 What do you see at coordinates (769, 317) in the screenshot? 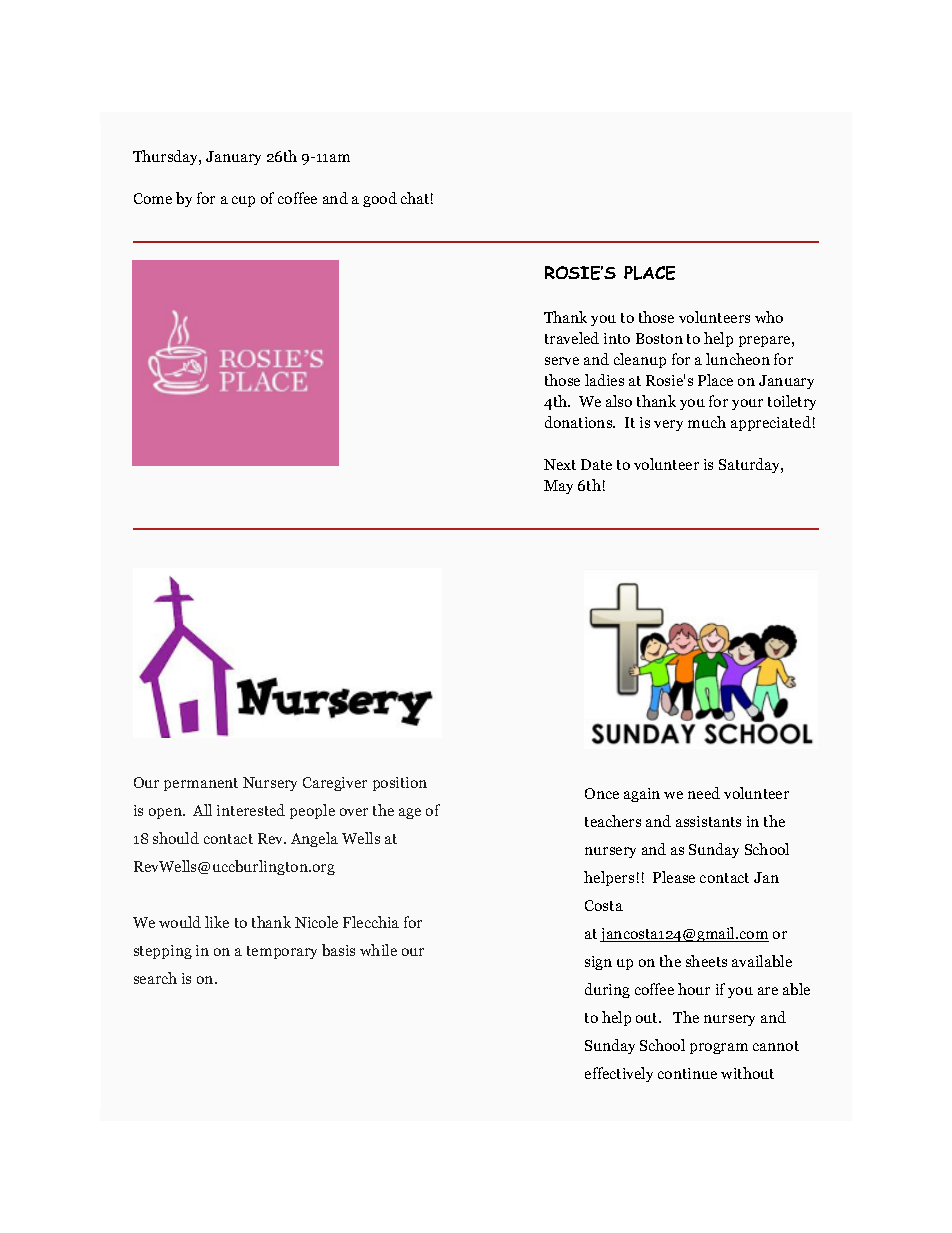
I see `who` at bounding box center [769, 317].
